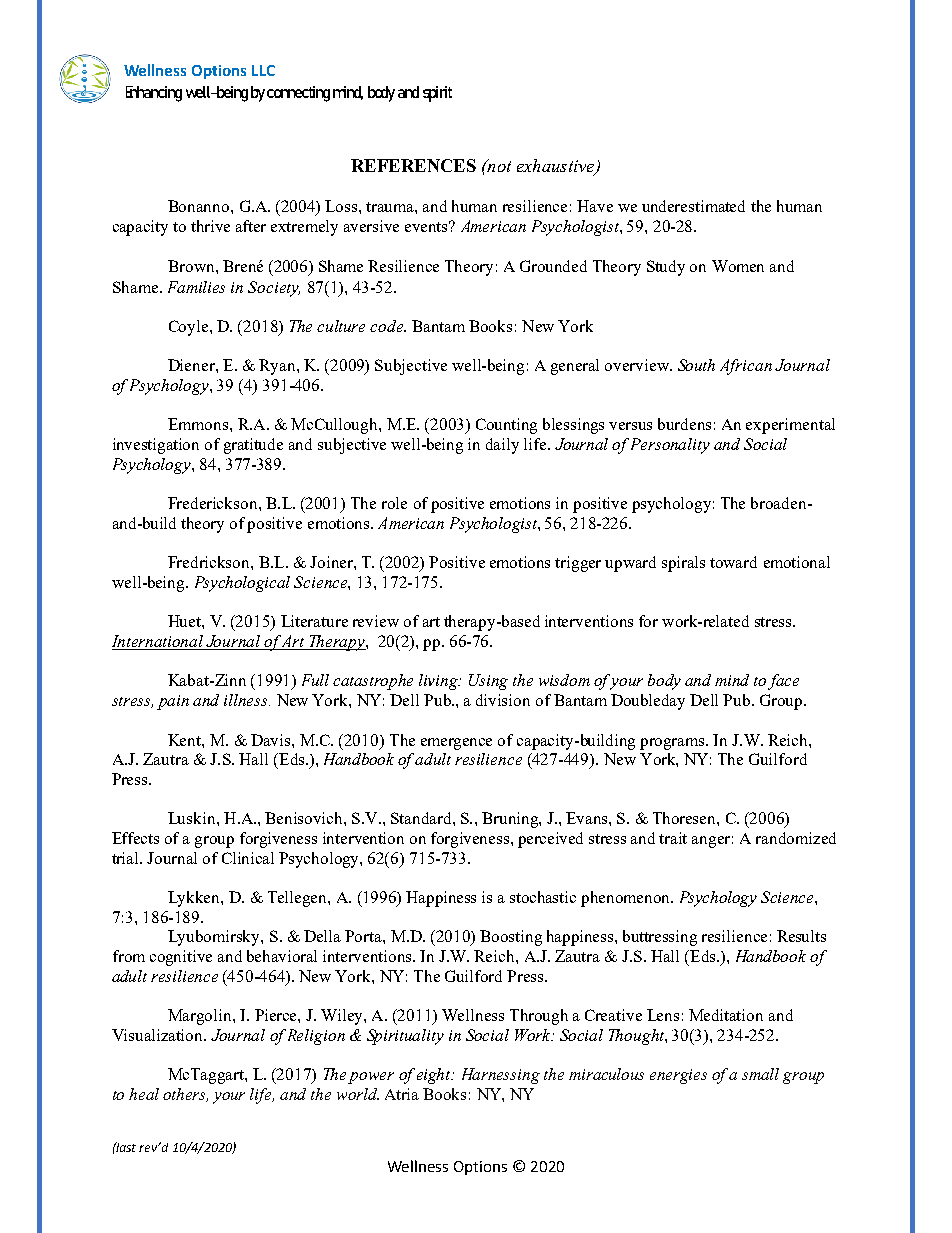 Image resolution: width=952 pixels, height=1233 pixels. I want to click on small, so click(760, 1074).
